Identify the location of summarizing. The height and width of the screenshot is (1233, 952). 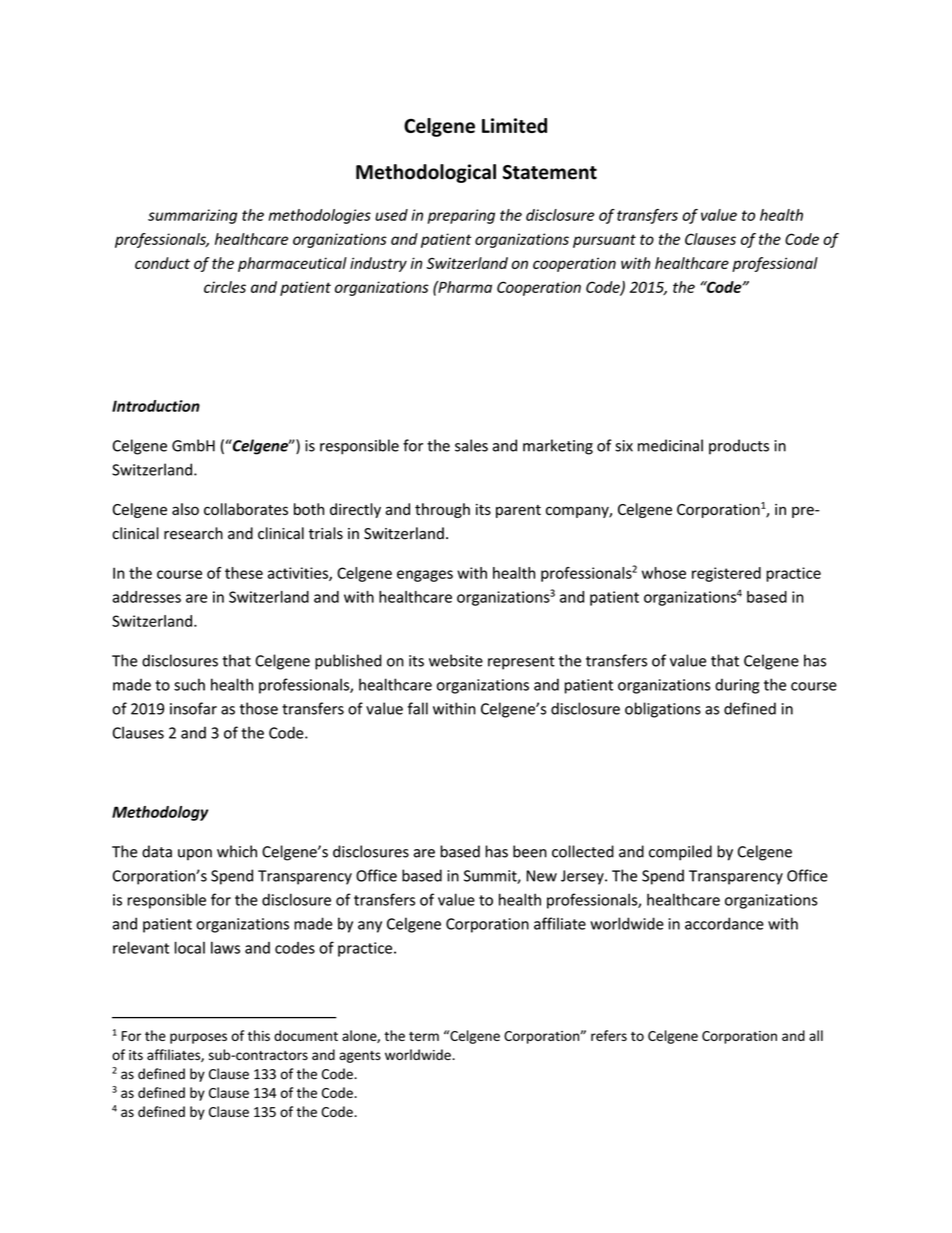
(192, 216).
